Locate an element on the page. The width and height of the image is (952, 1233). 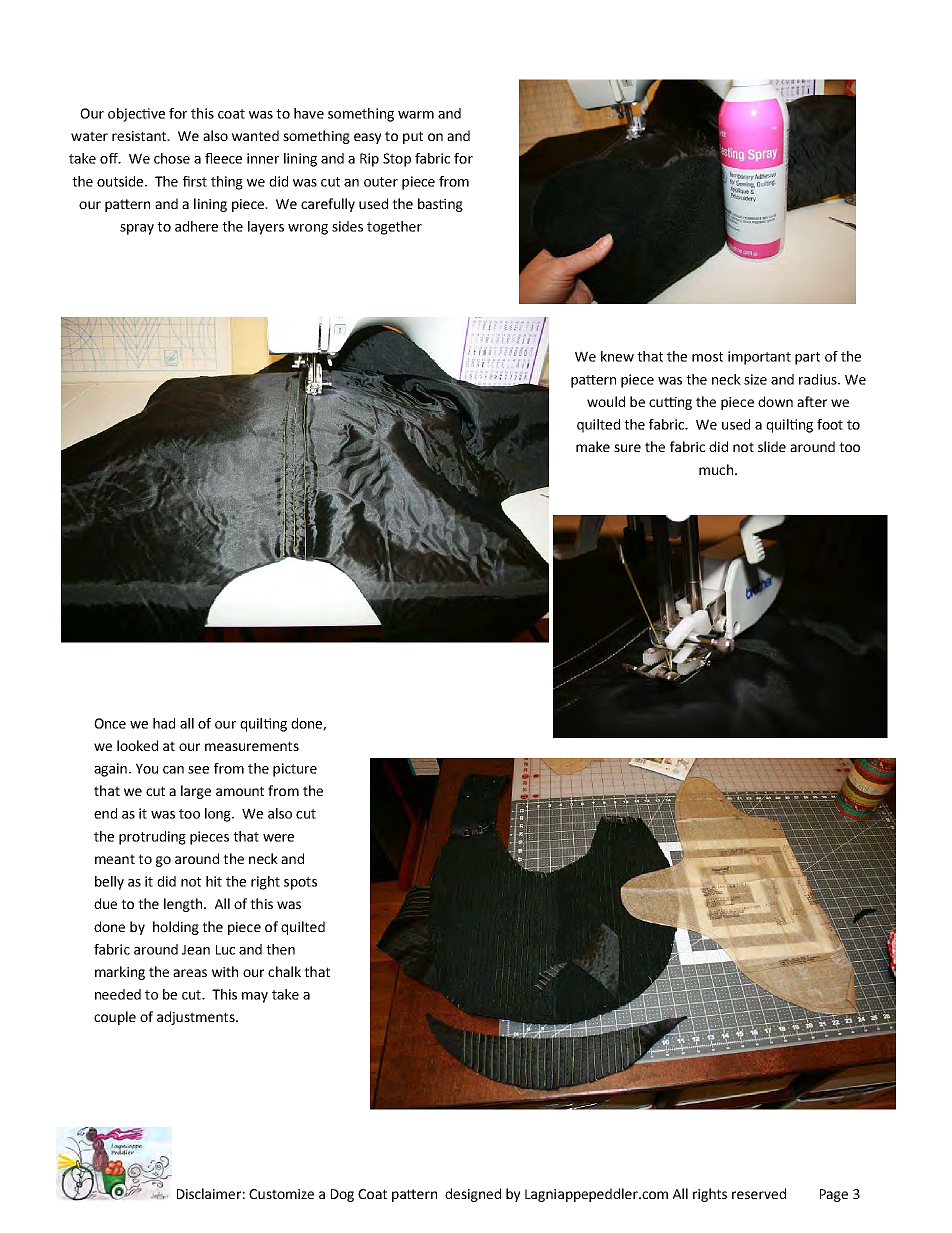
spray is located at coordinates (137, 229).
